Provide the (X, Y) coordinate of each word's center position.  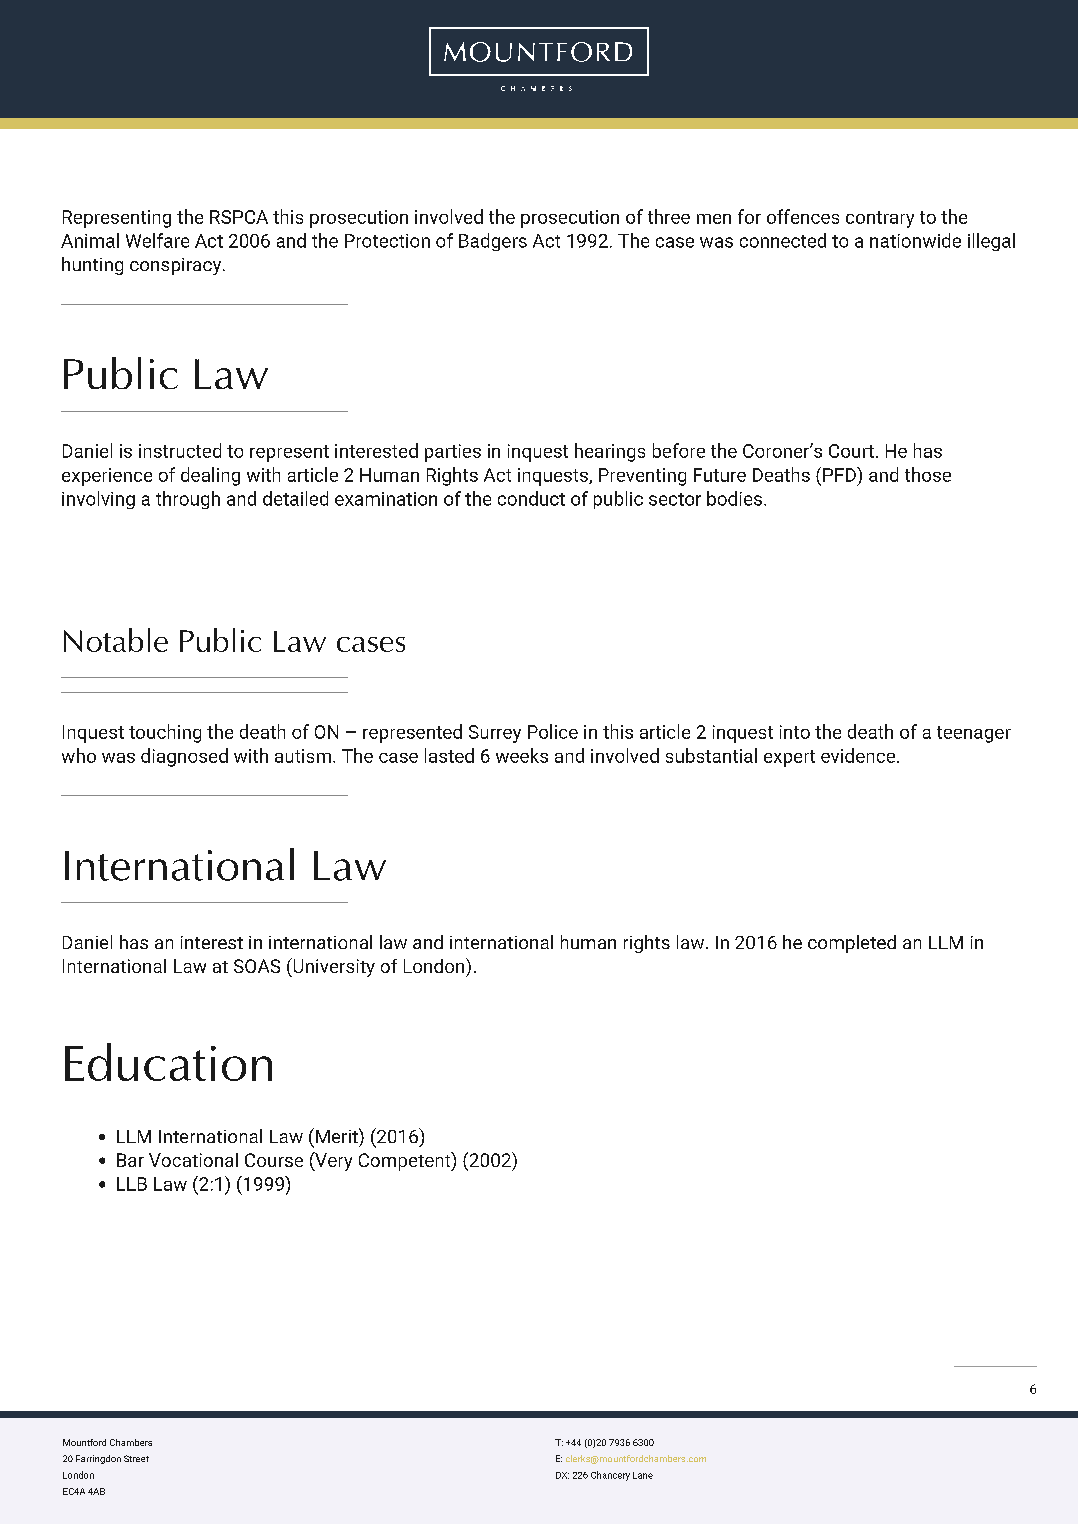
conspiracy (177, 266)
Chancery (610, 1476)
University (333, 967)
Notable (116, 640)
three (669, 216)
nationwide (915, 240)
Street (136, 1458)
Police (553, 731)
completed (852, 944)
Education (168, 1062)
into (795, 732)
